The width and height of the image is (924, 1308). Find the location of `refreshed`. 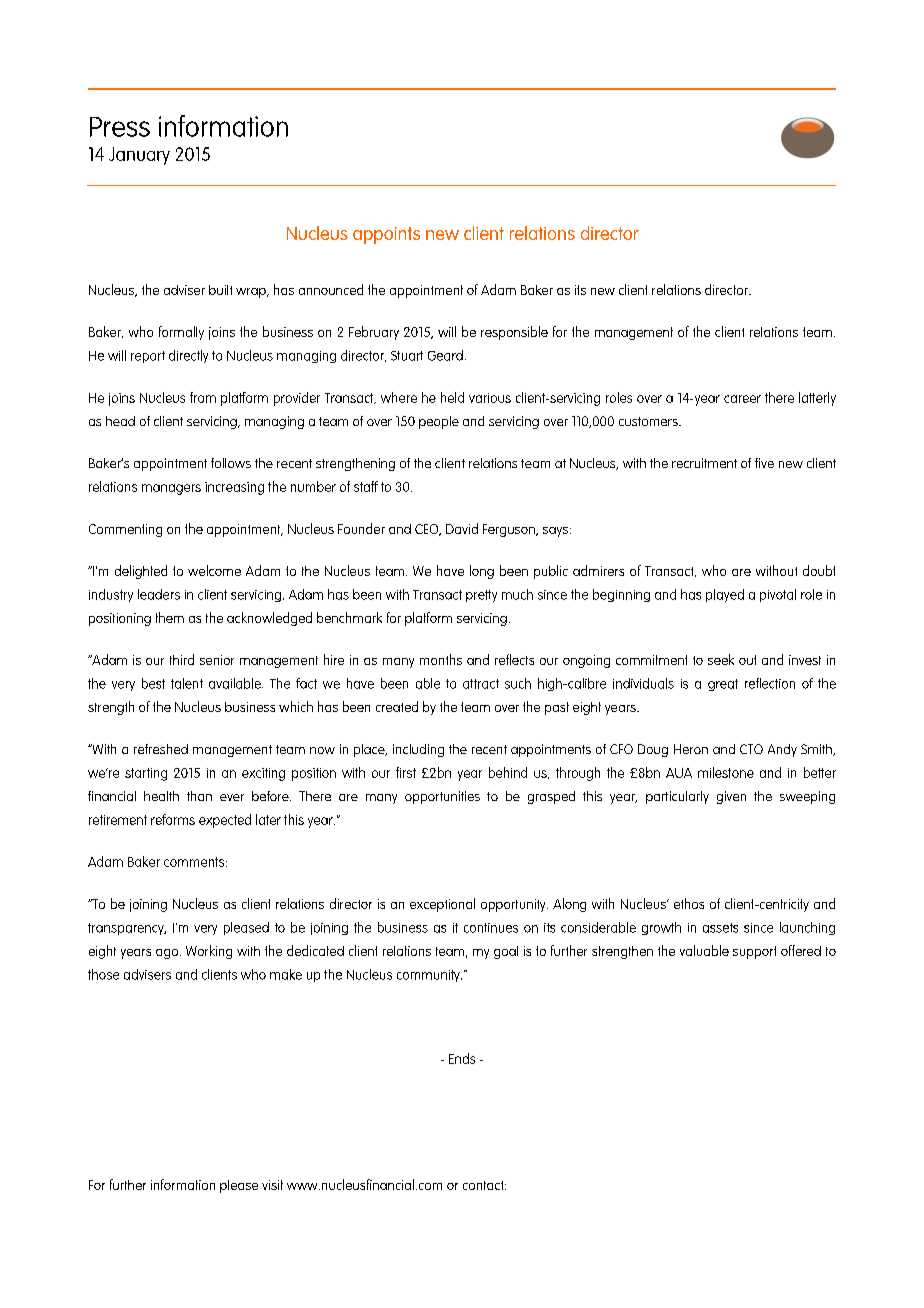

refreshed is located at coordinates (161, 749).
